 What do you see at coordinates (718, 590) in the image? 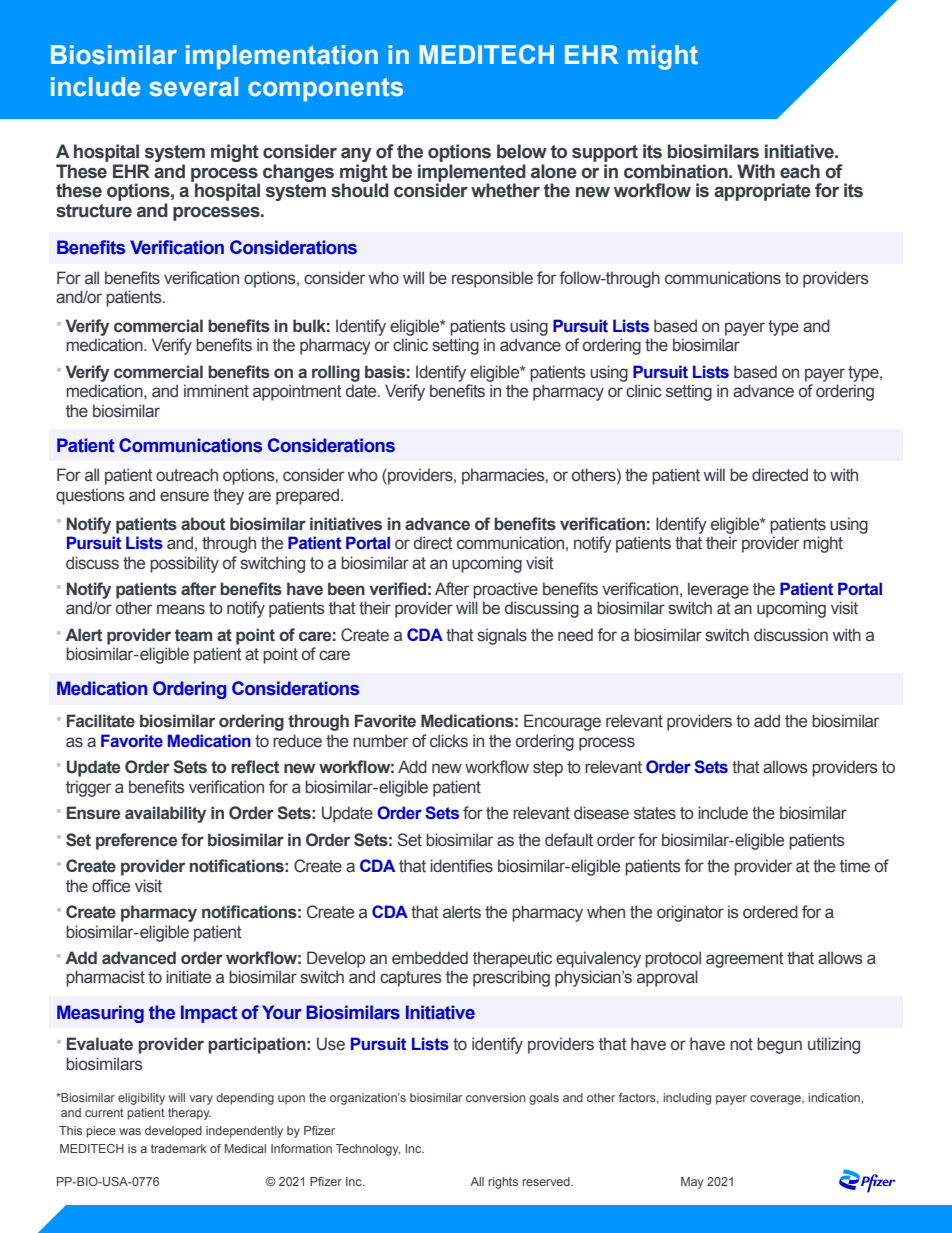
I see `leverage` at bounding box center [718, 590].
